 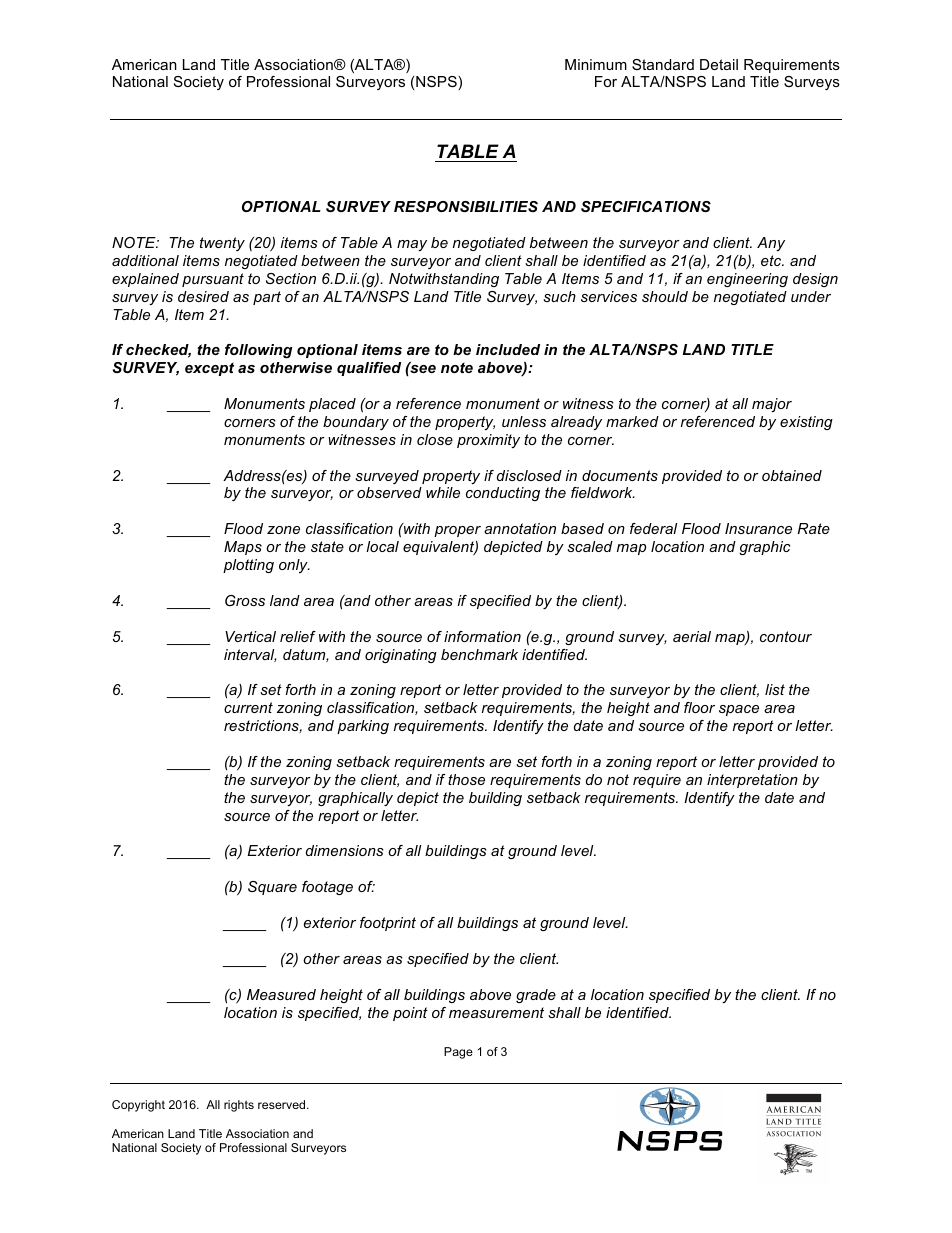 What do you see at coordinates (508, 349) in the screenshot?
I see `included` at bounding box center [508, 349].
